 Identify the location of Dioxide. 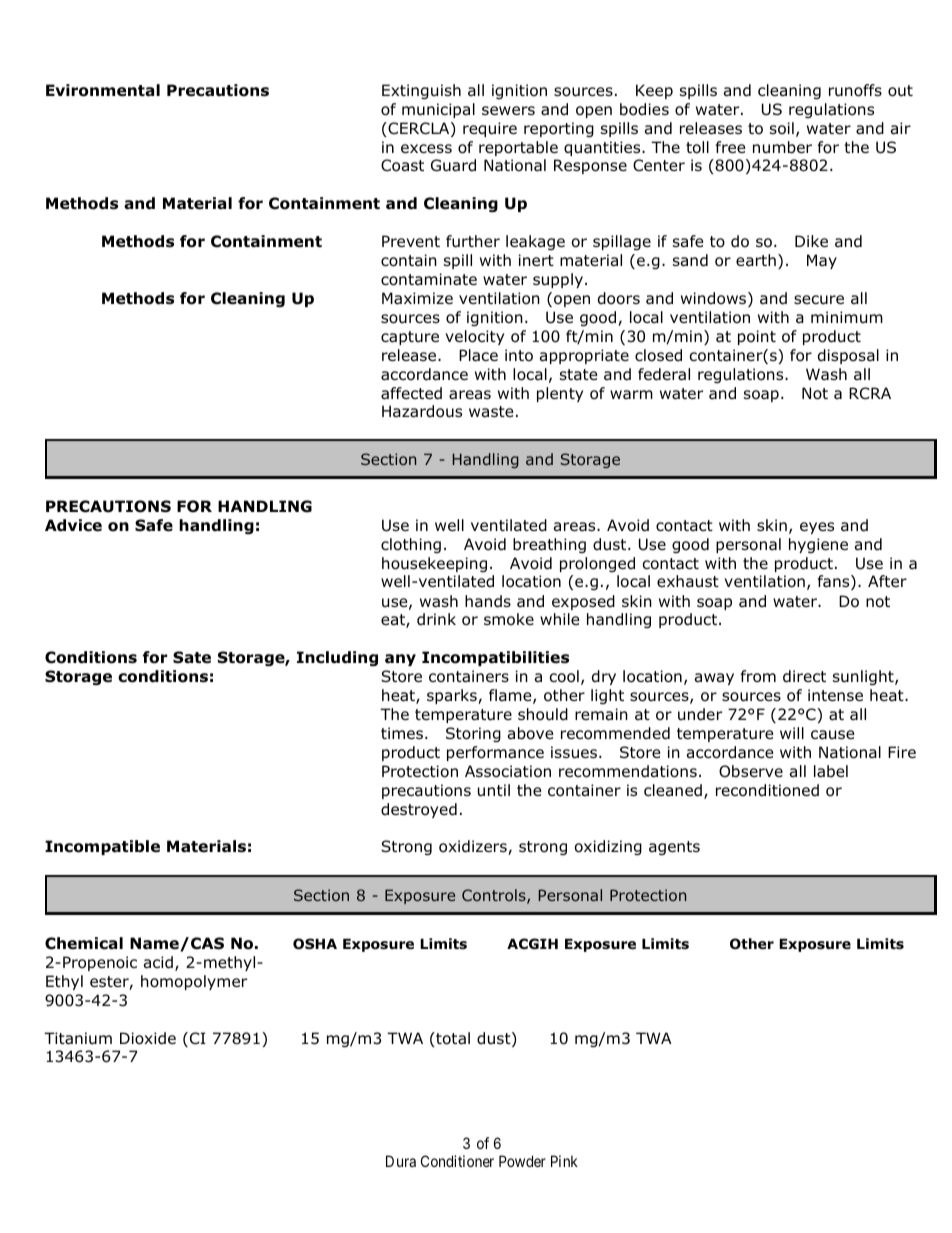
(148, 1038).
